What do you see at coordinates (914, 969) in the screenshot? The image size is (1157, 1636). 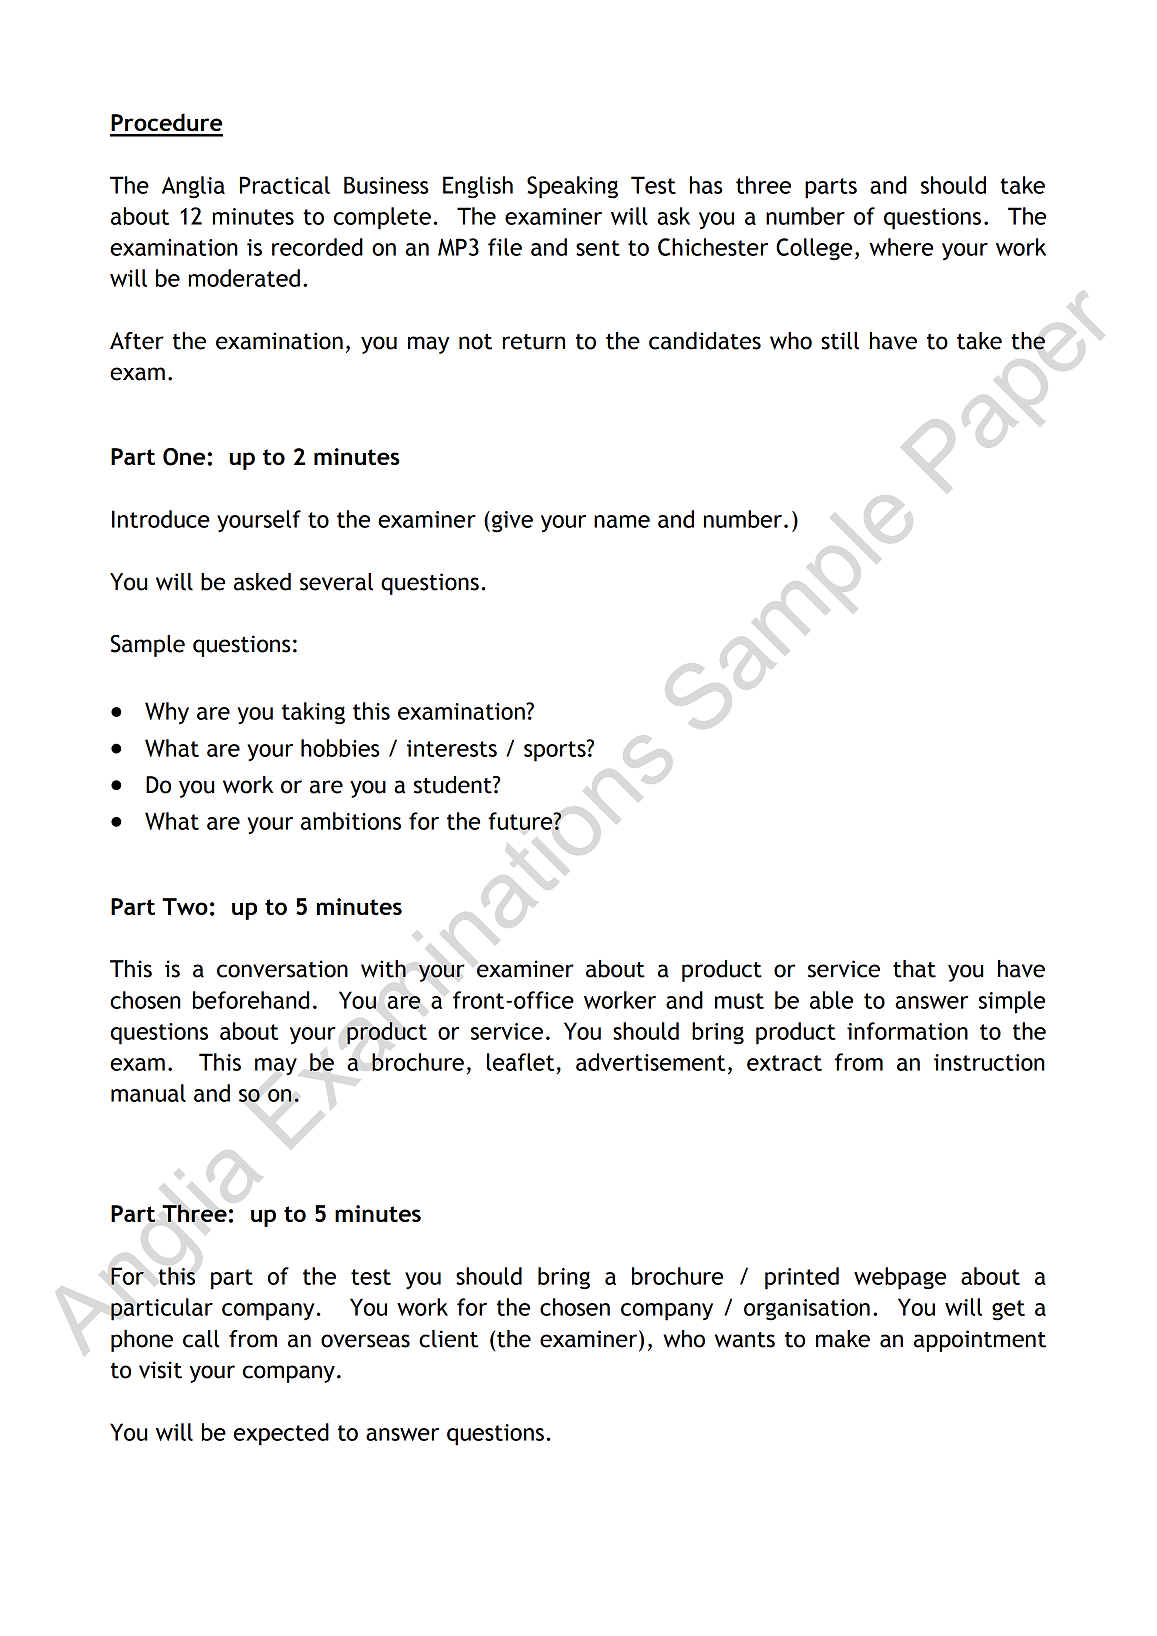 I see `that` at bounding box center [914, 969].
